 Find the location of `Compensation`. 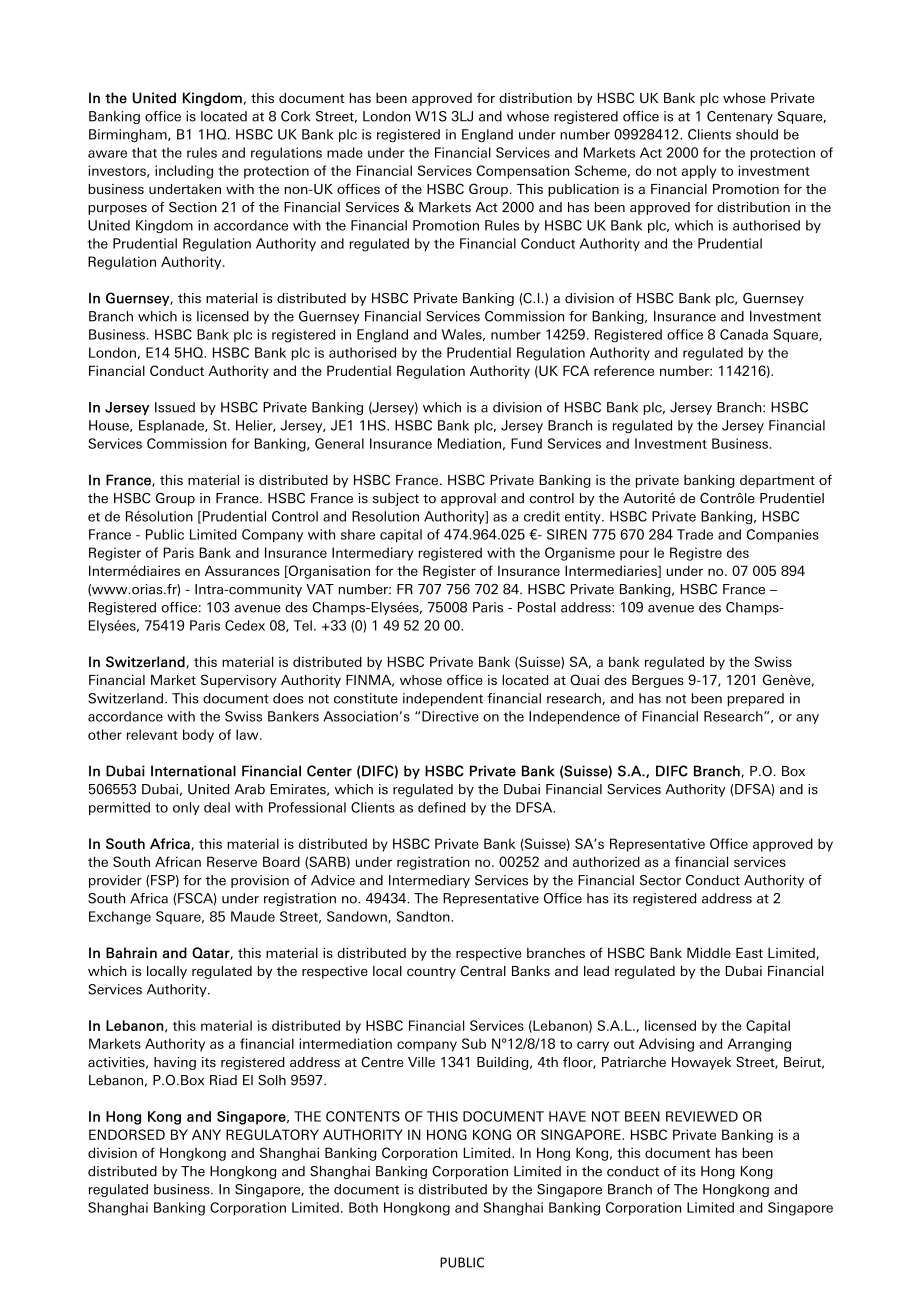

Compensation is located at coordinates (522, 172).
